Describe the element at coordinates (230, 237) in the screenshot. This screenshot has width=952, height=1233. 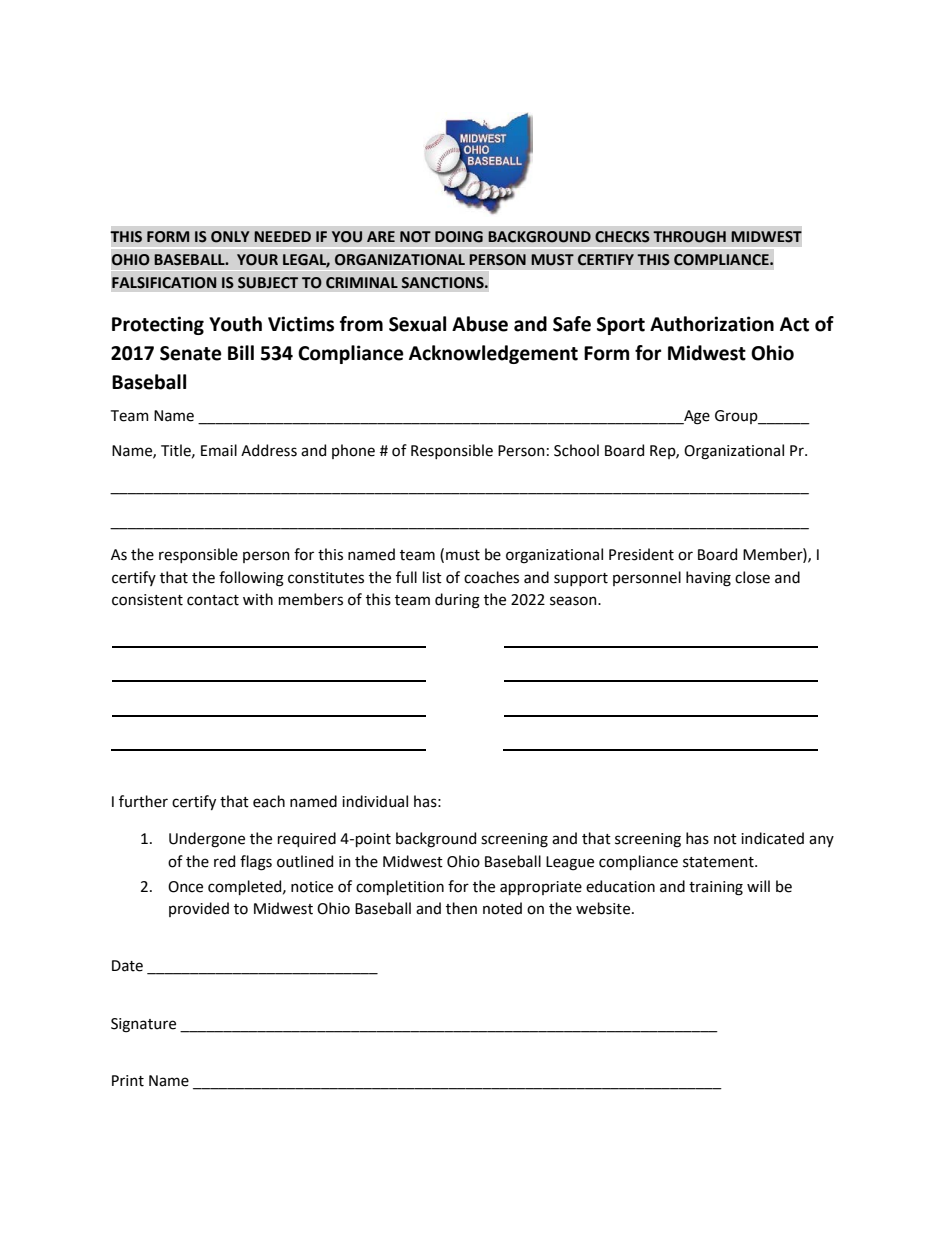
I see `ONLY` at that location.
